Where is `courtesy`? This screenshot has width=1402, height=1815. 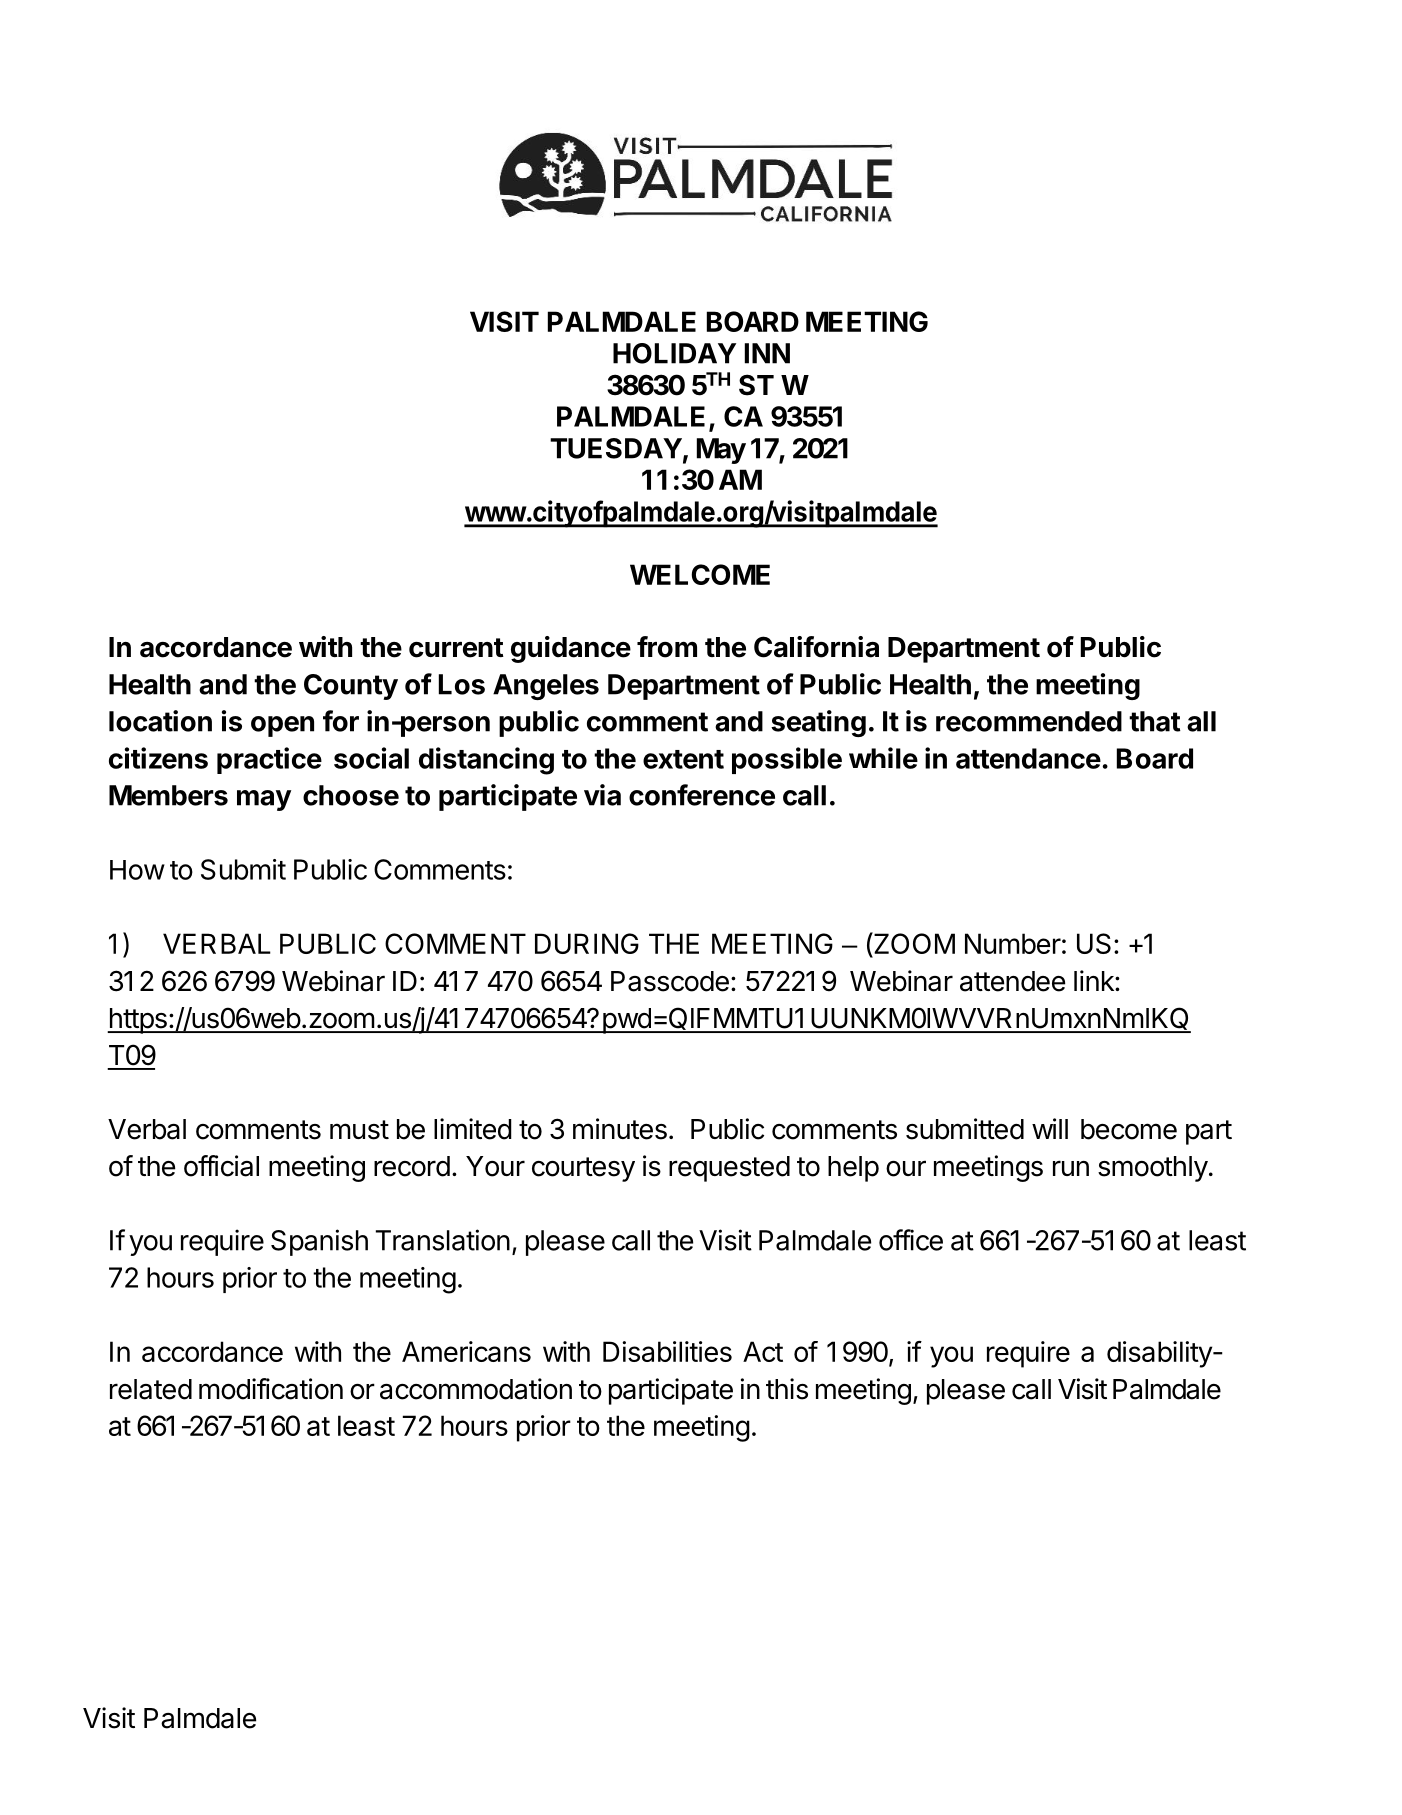
courtesy is located at coordinates (583, 1169).
